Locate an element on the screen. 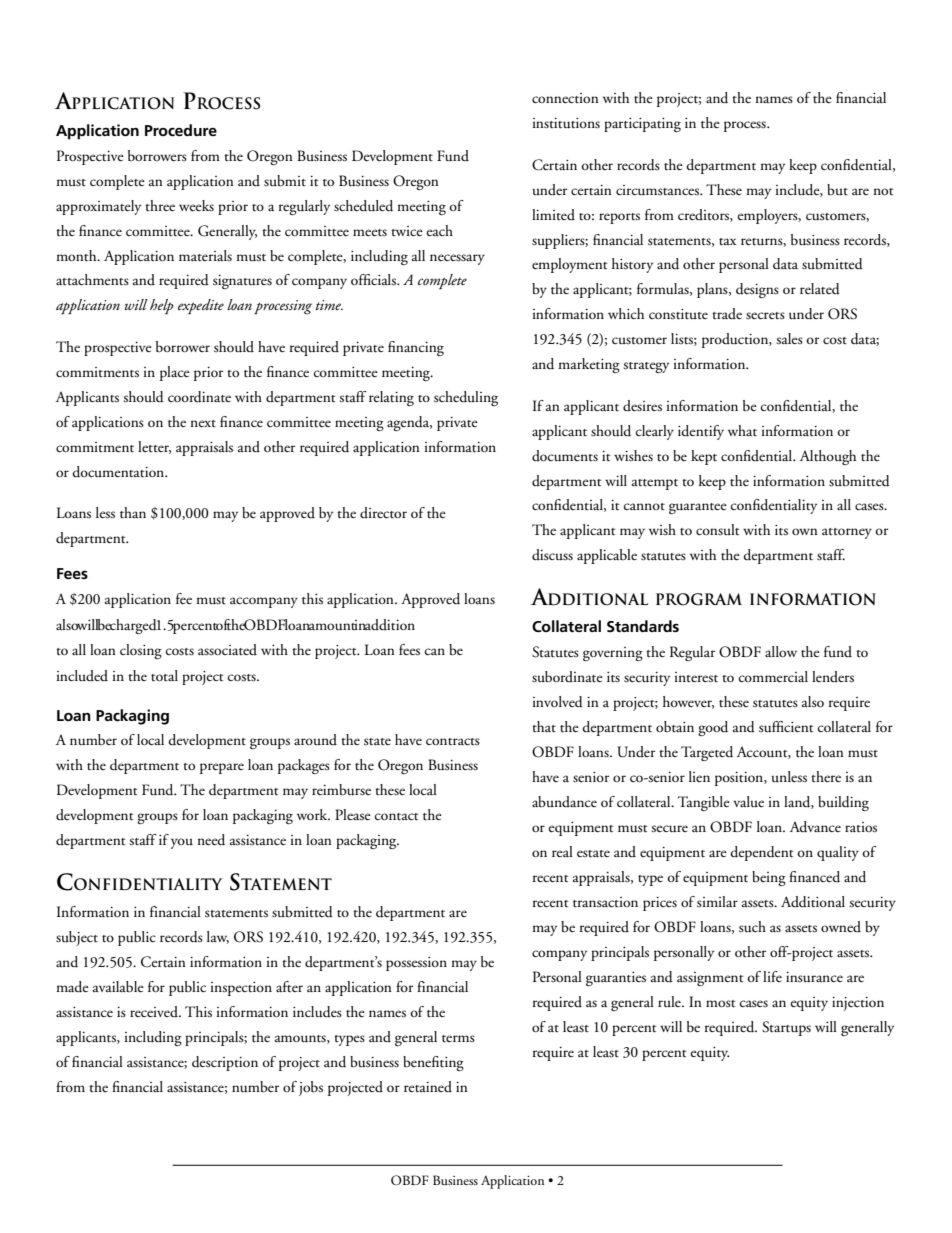 The height and width of the screenshot is (1233, 952). allow is located at coordinates (781, 651).
